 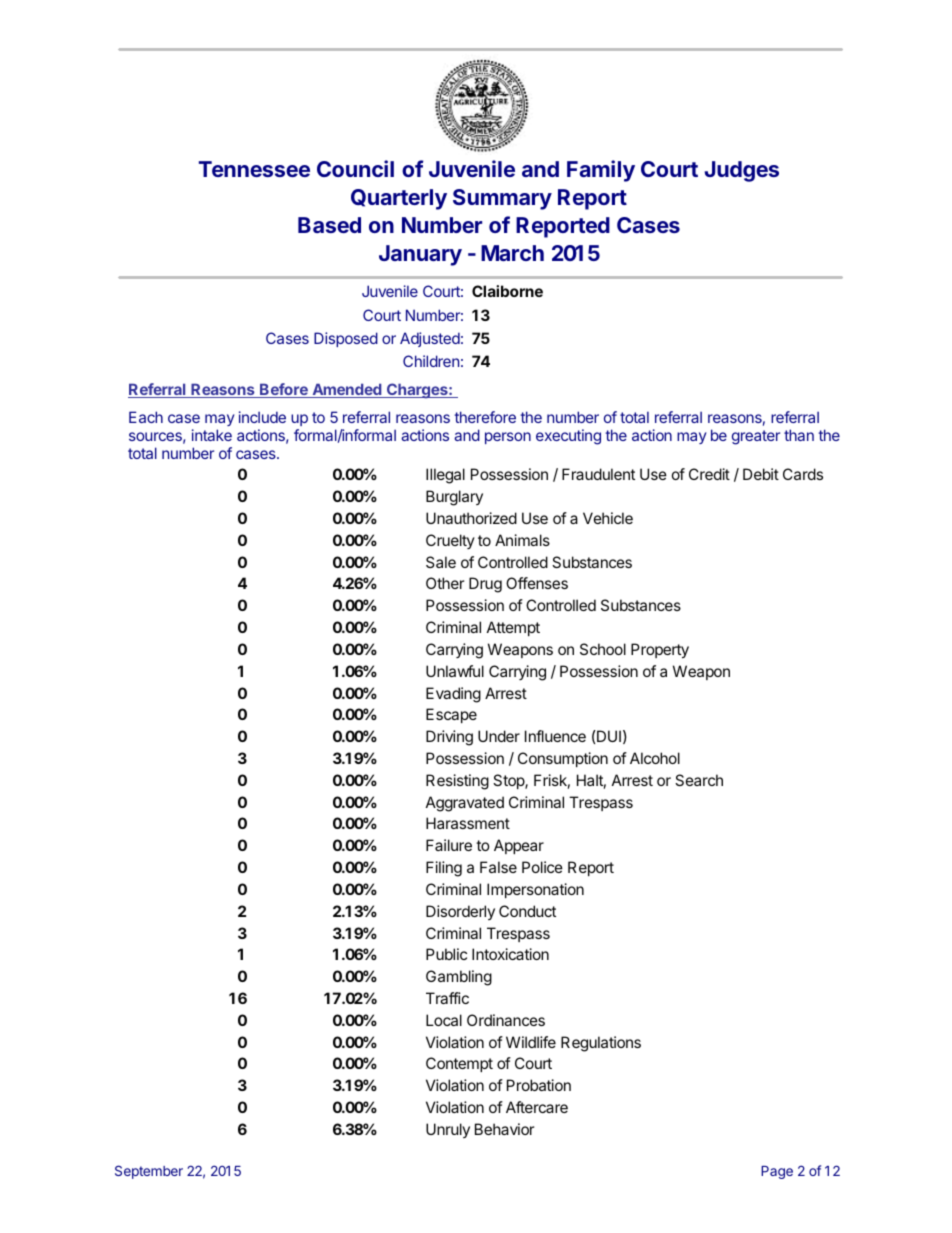 What do you see at coordinates (212, 435) in the screenshot?
I see `intake` at bounding box center [212, 435].
